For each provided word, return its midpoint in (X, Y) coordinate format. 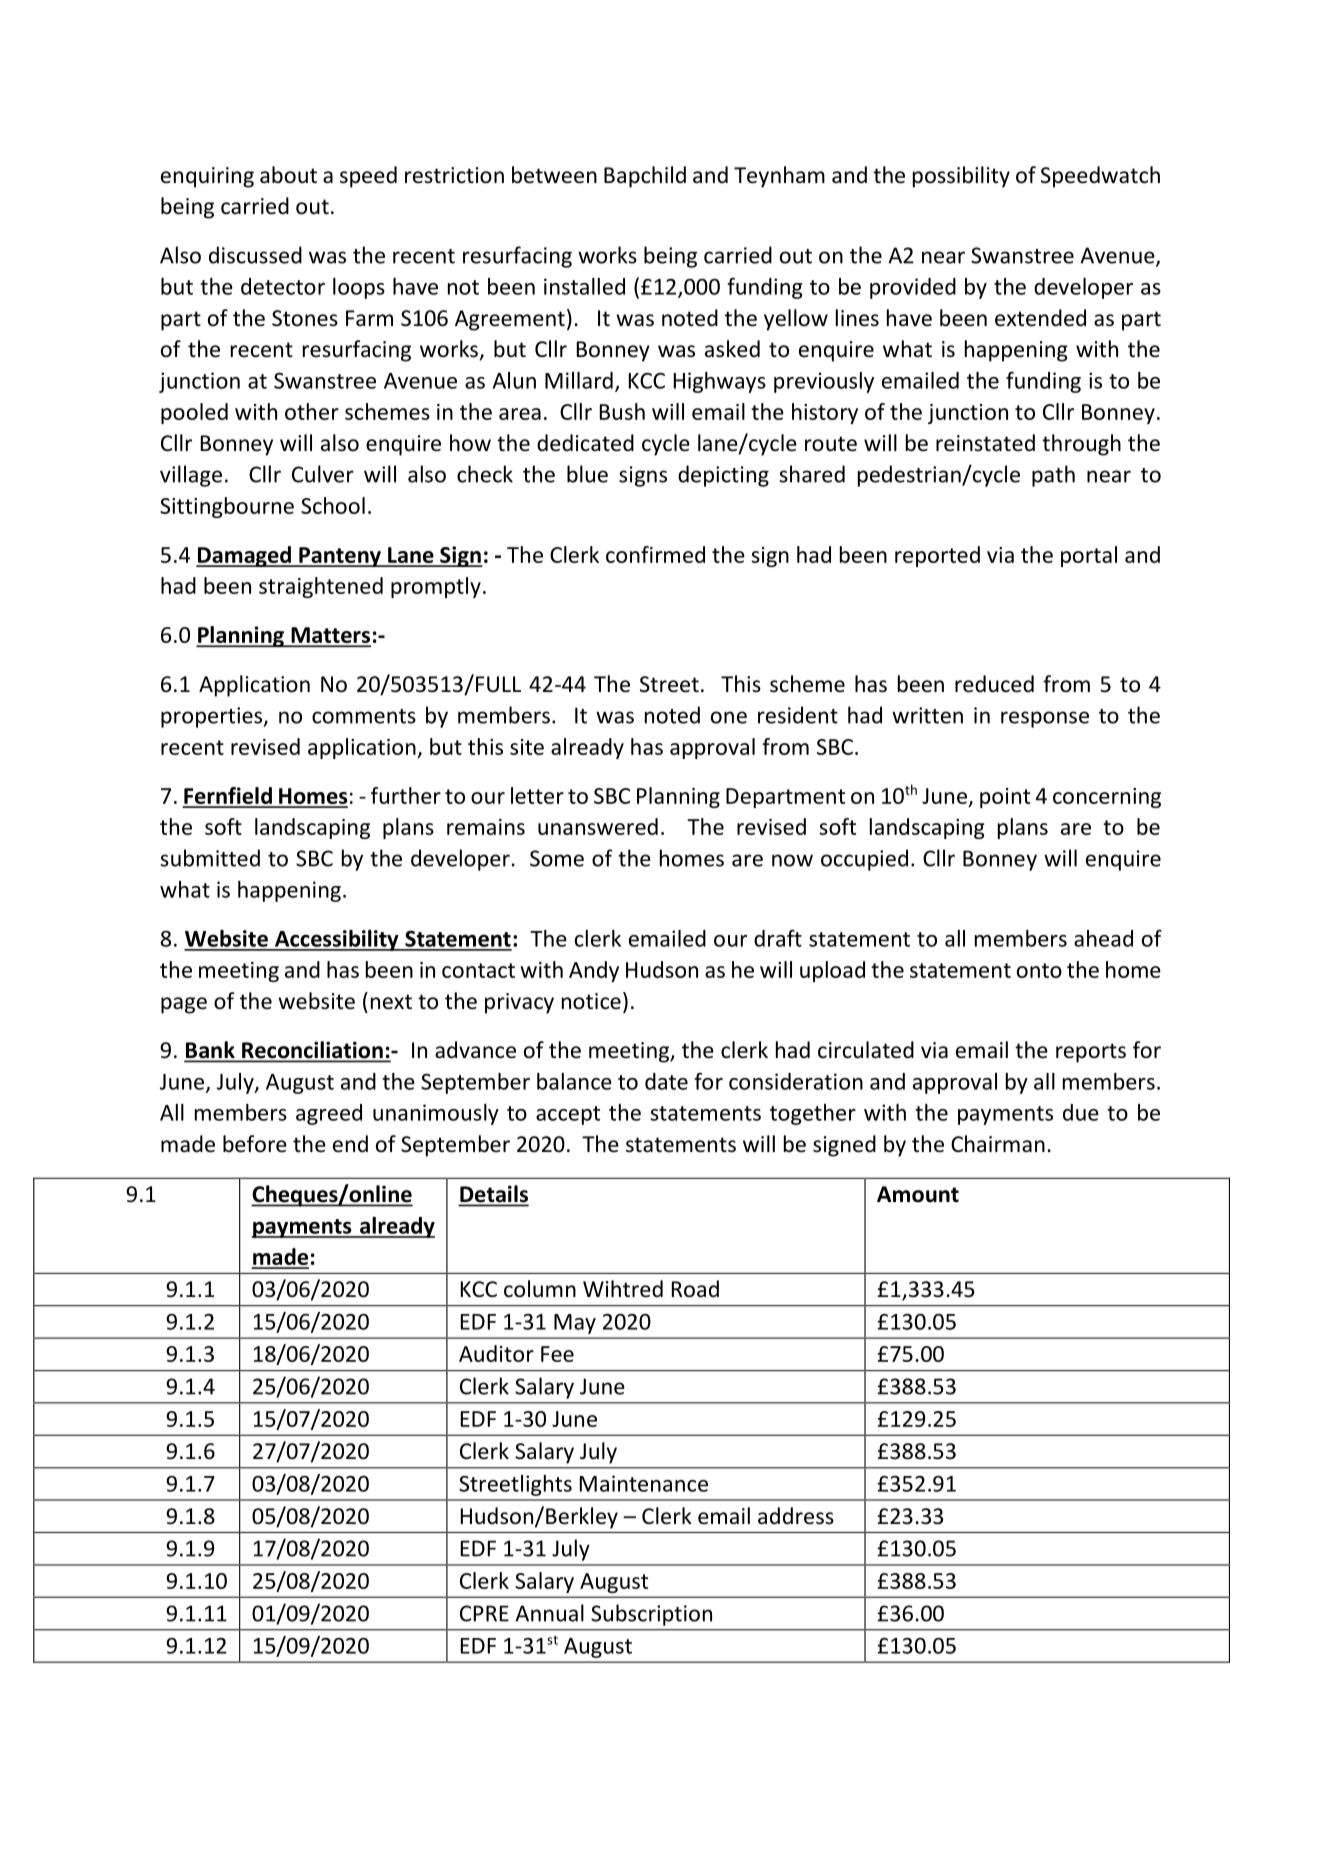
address (796, 1516)
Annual (549, 1613)
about (288, 175)
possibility (961, 177)
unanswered (598, 826)
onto (1039, 970)
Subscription (651, 1615)
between (554, 175)
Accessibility (337, 940)
